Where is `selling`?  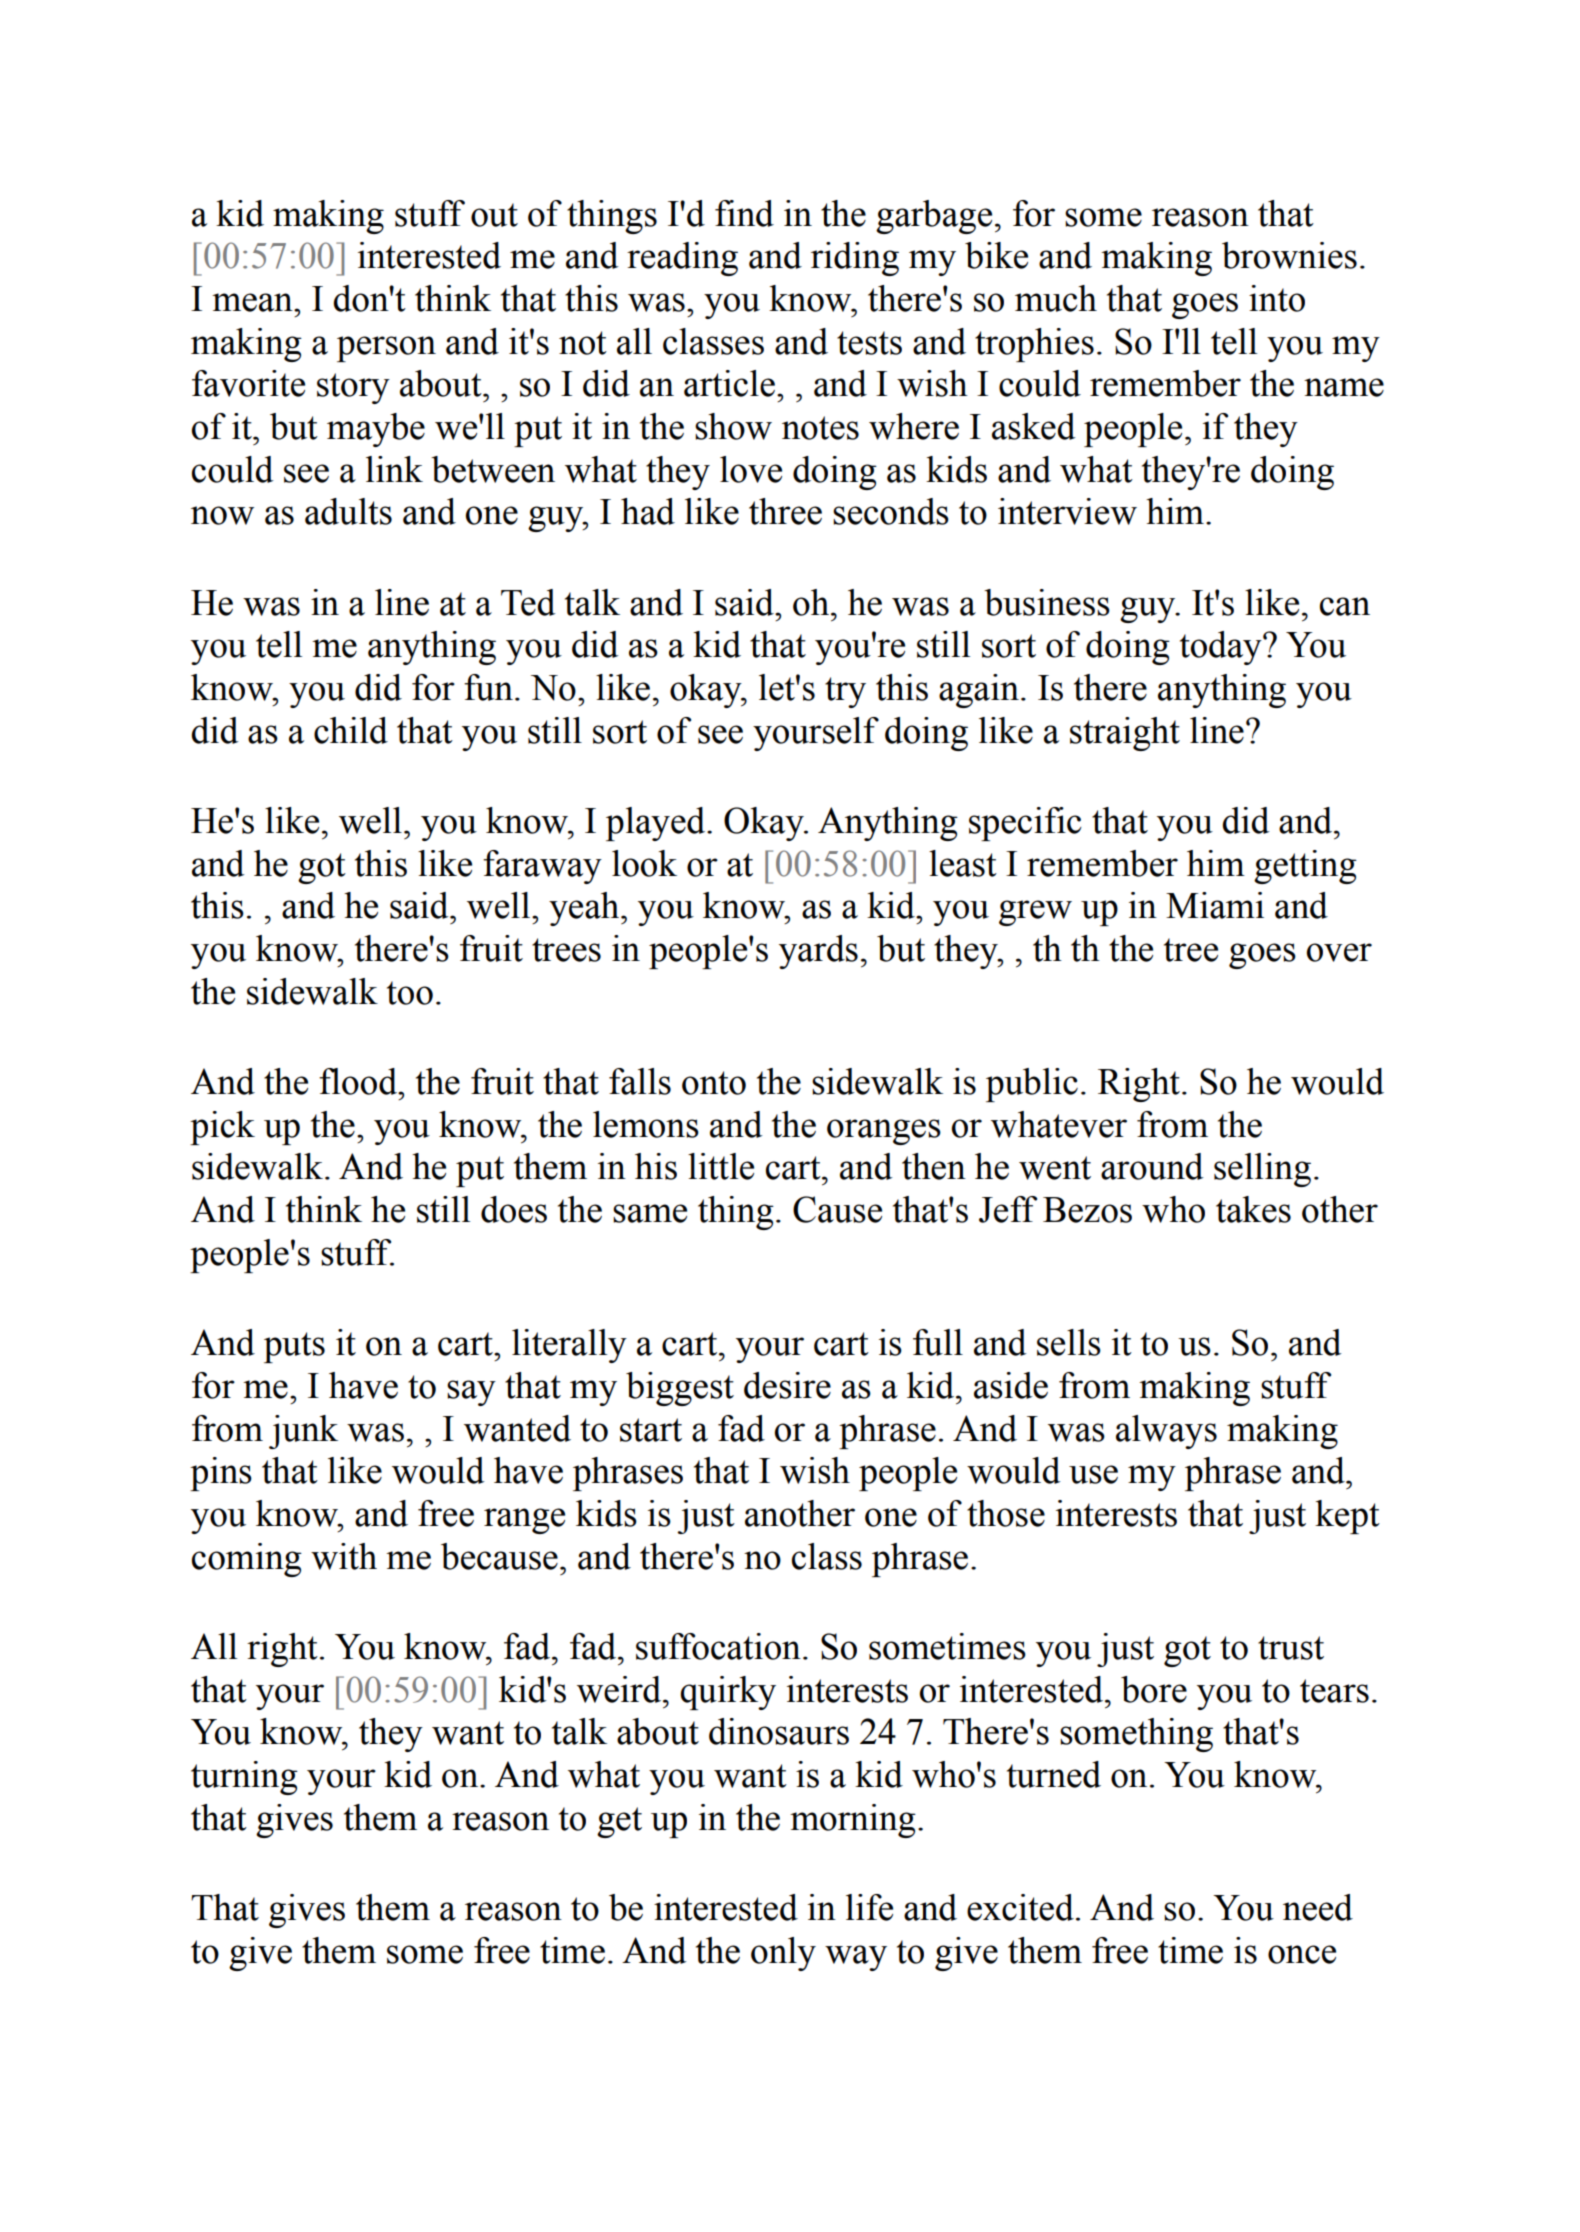
selling is located at coordinates (1262, 1170).
